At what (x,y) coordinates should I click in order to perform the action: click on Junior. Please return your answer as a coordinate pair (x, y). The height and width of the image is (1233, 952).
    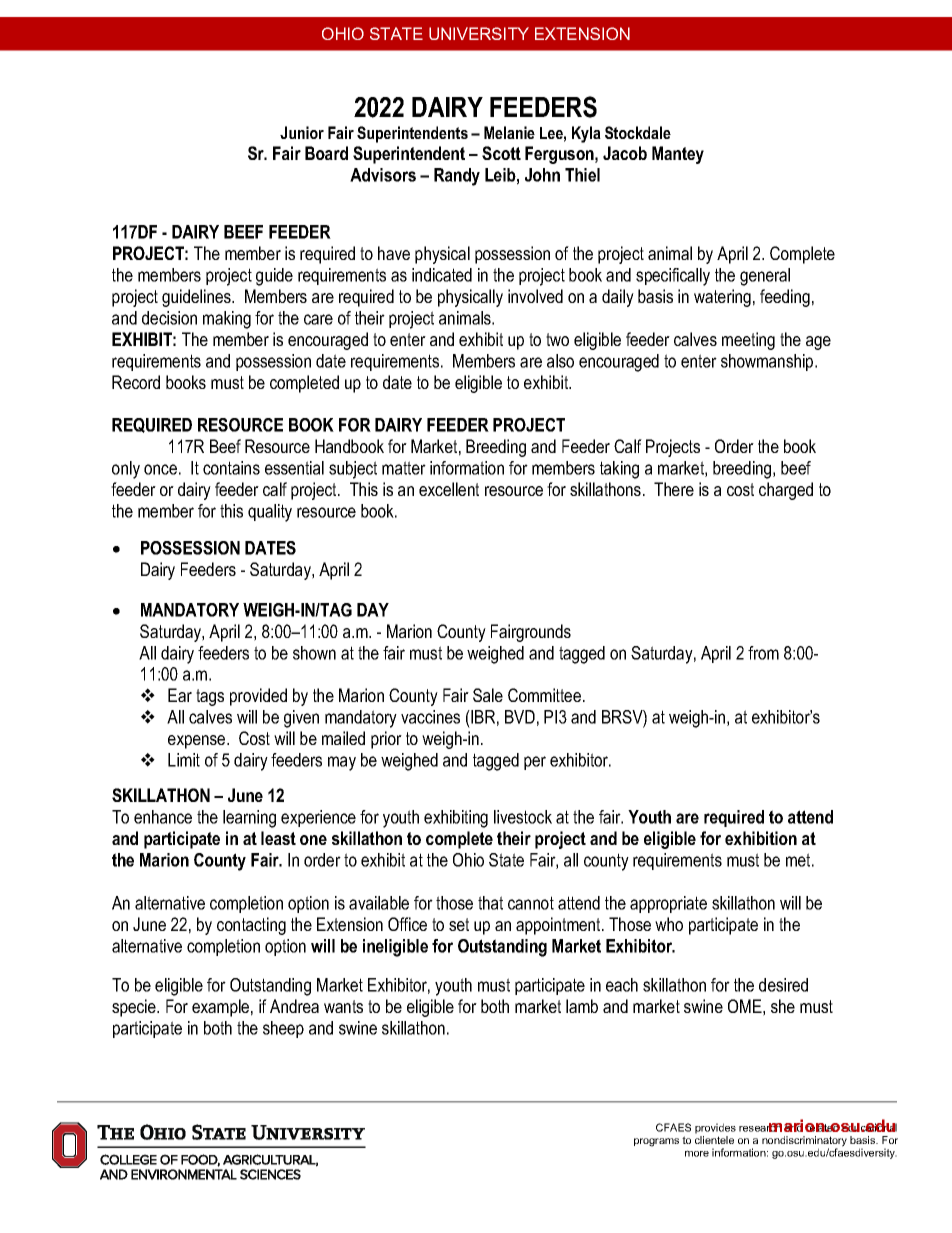
    Looking at the image, I should click on (302, 132).
